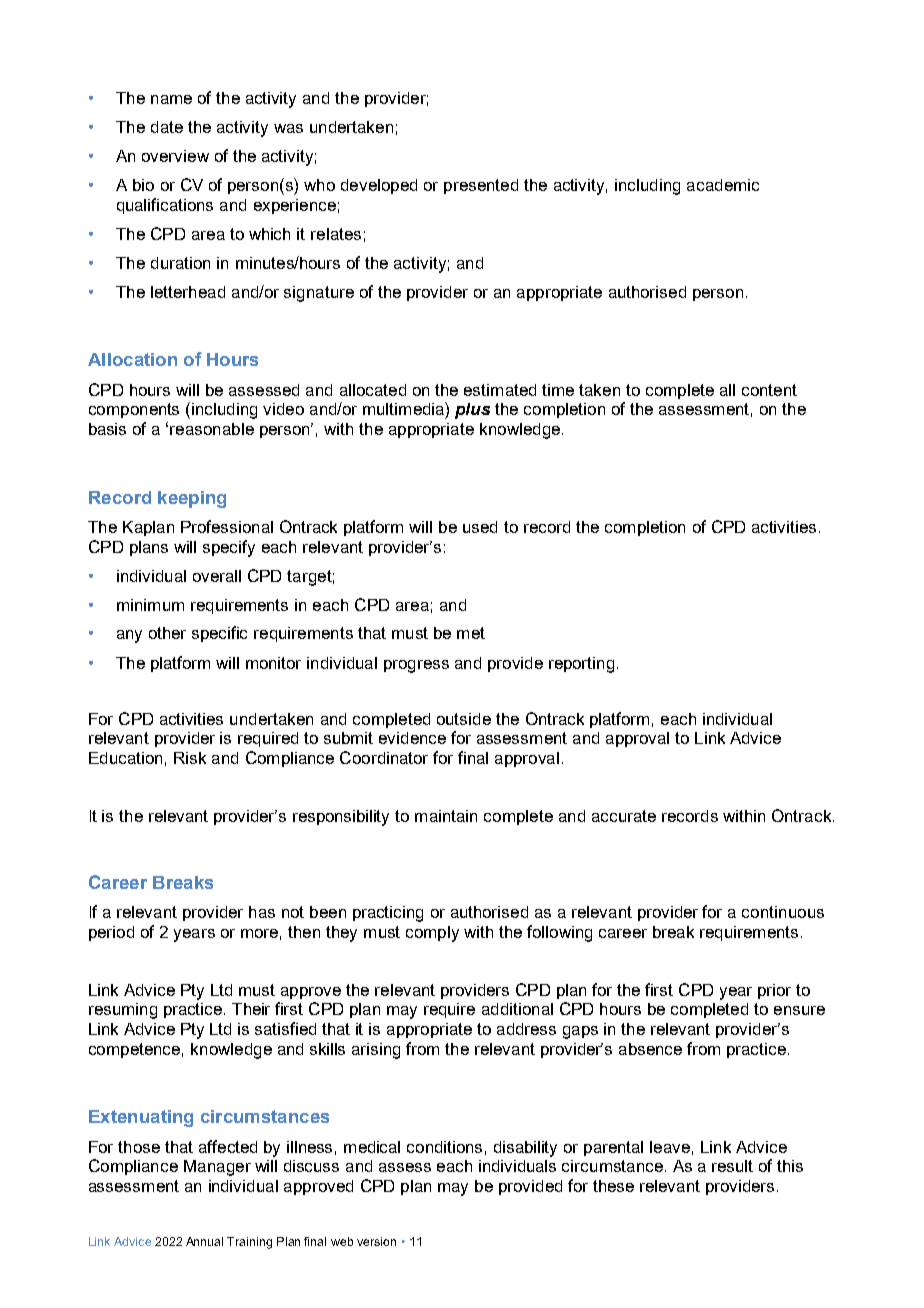 The height and width of the screenshot is (1308, 924). I want to click on result, so click(732, 1166).
